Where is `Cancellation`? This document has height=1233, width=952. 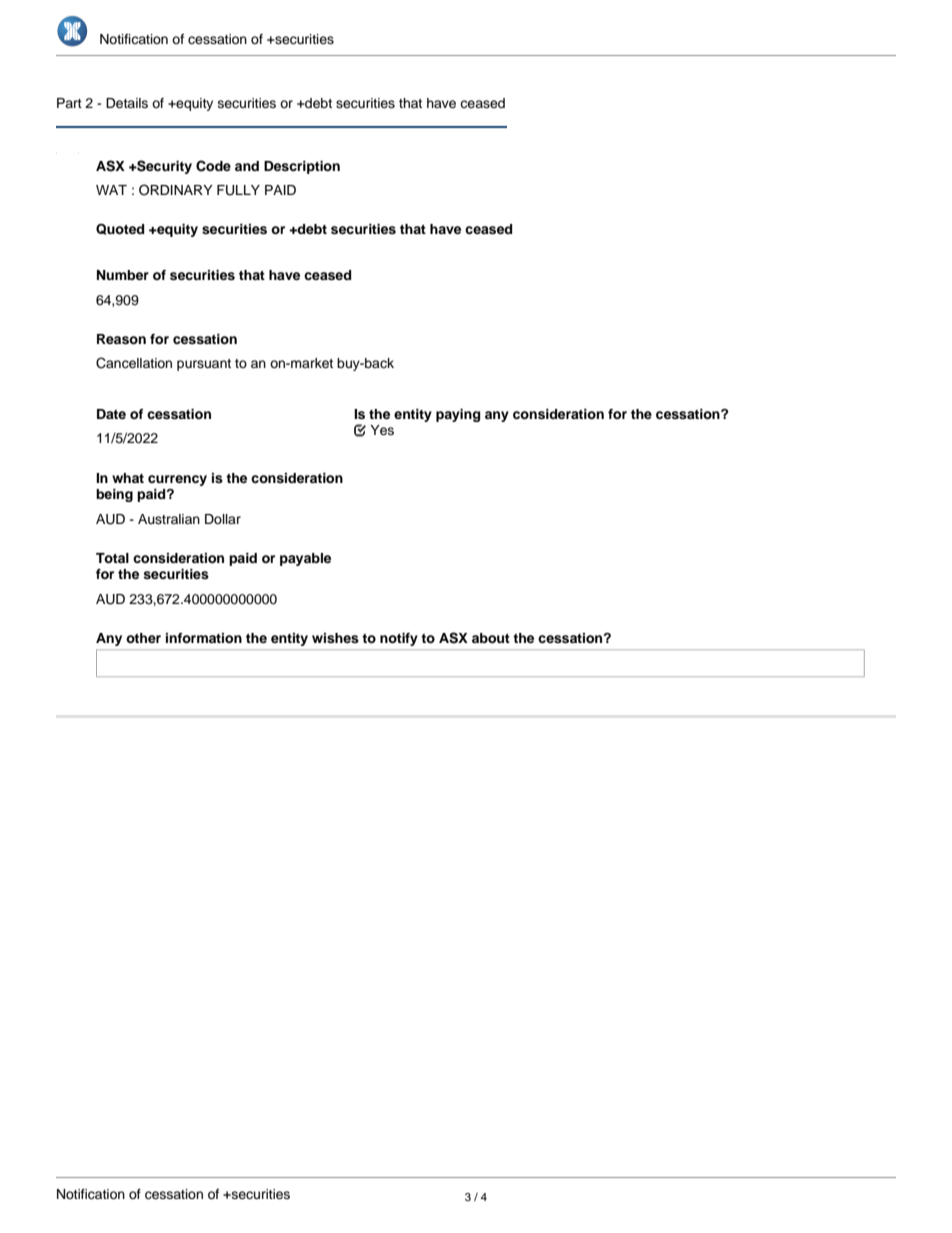
Cancellation is located at coordinates (134, 363).
